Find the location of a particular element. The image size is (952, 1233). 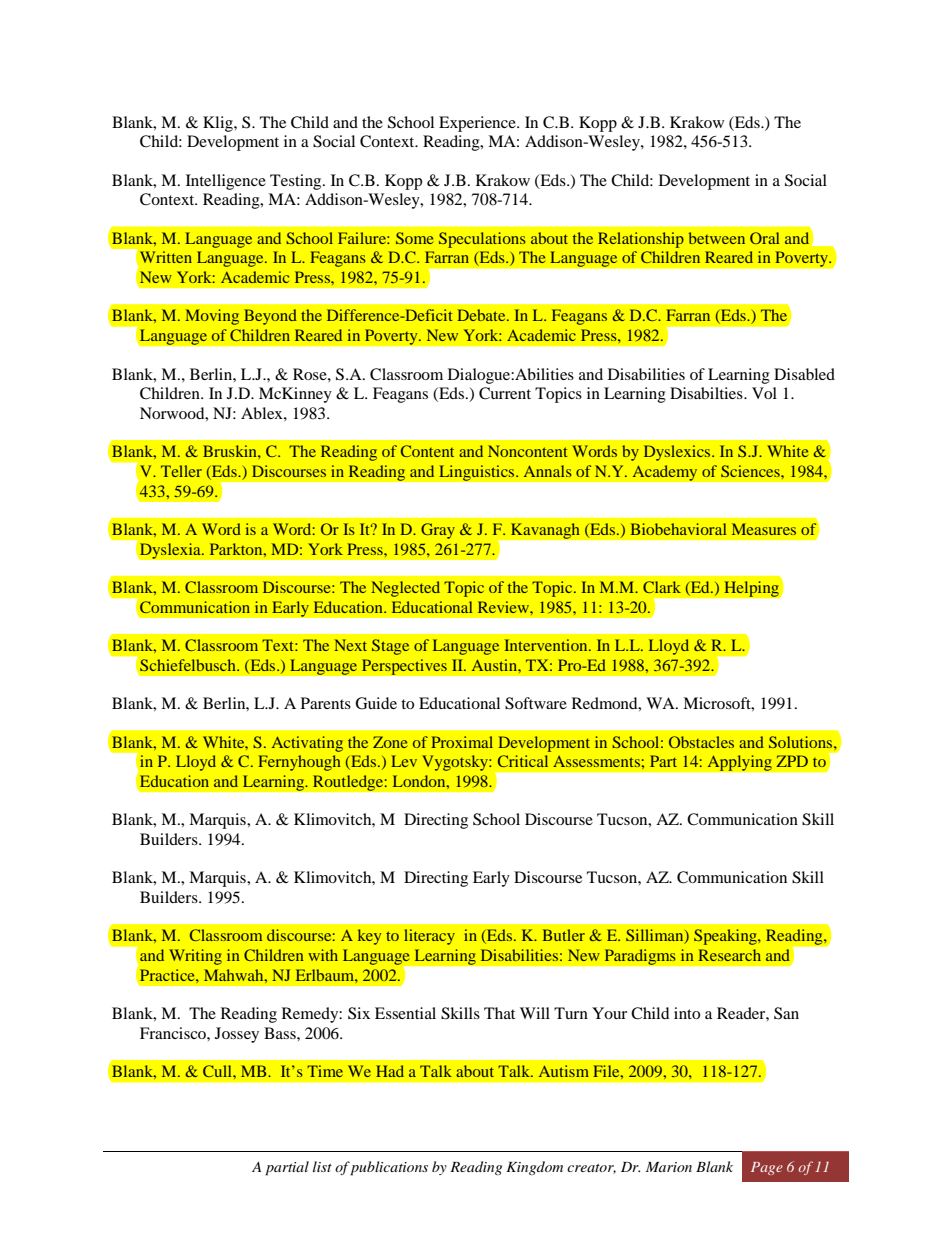

Intelligence is located at coordinates (226, 182).
